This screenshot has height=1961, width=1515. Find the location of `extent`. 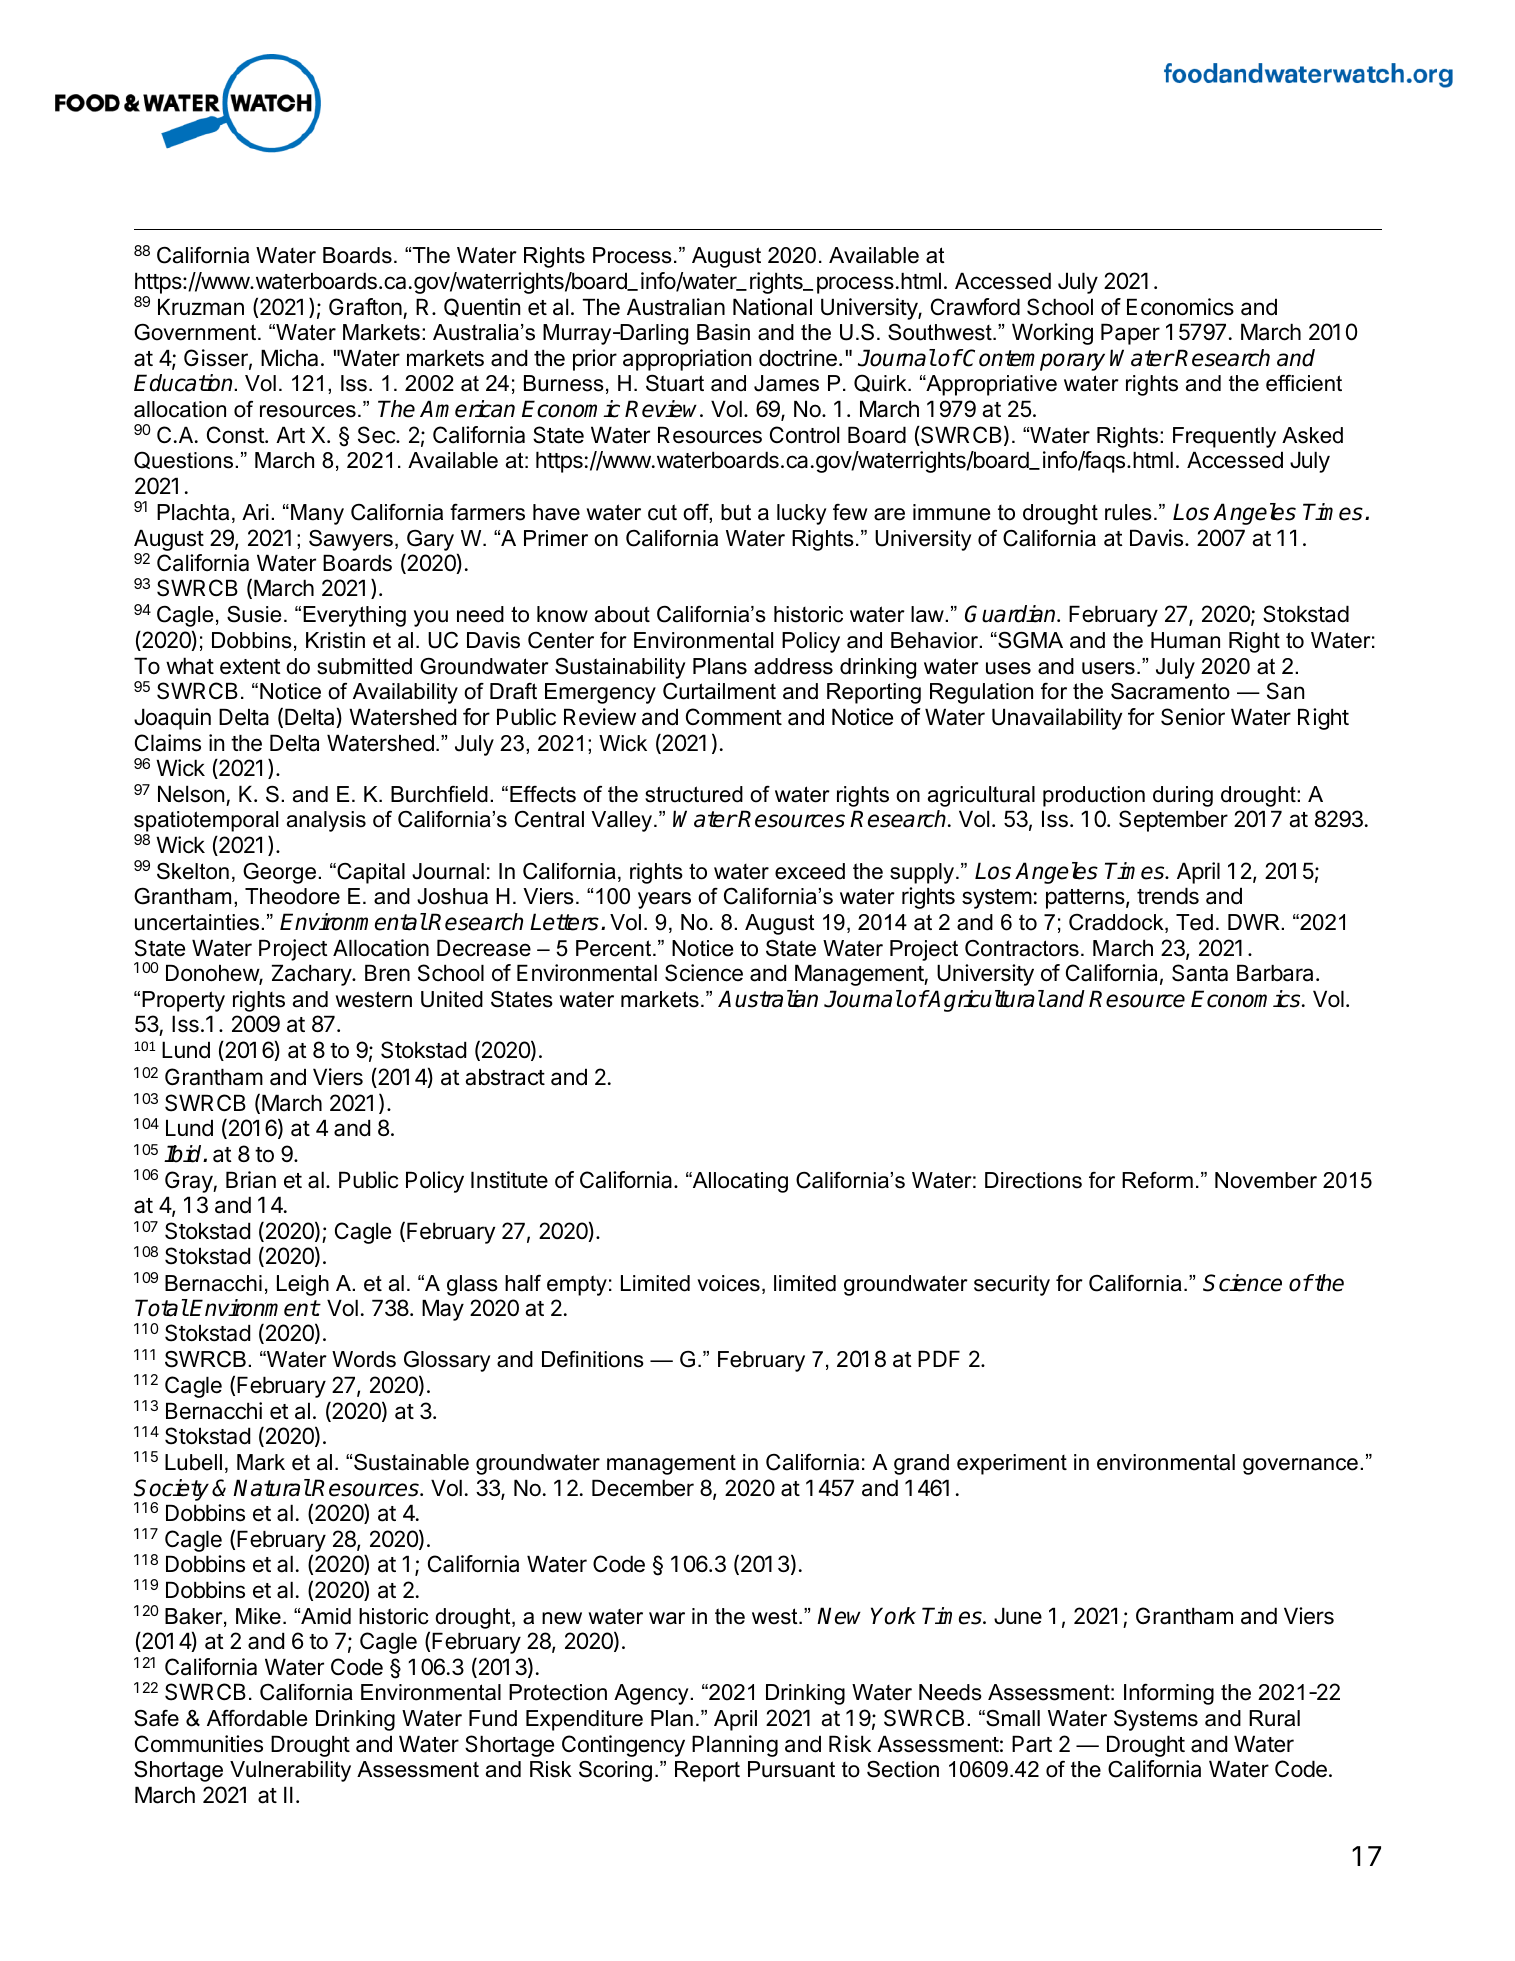

extent is located at coordinates (250, 667).
